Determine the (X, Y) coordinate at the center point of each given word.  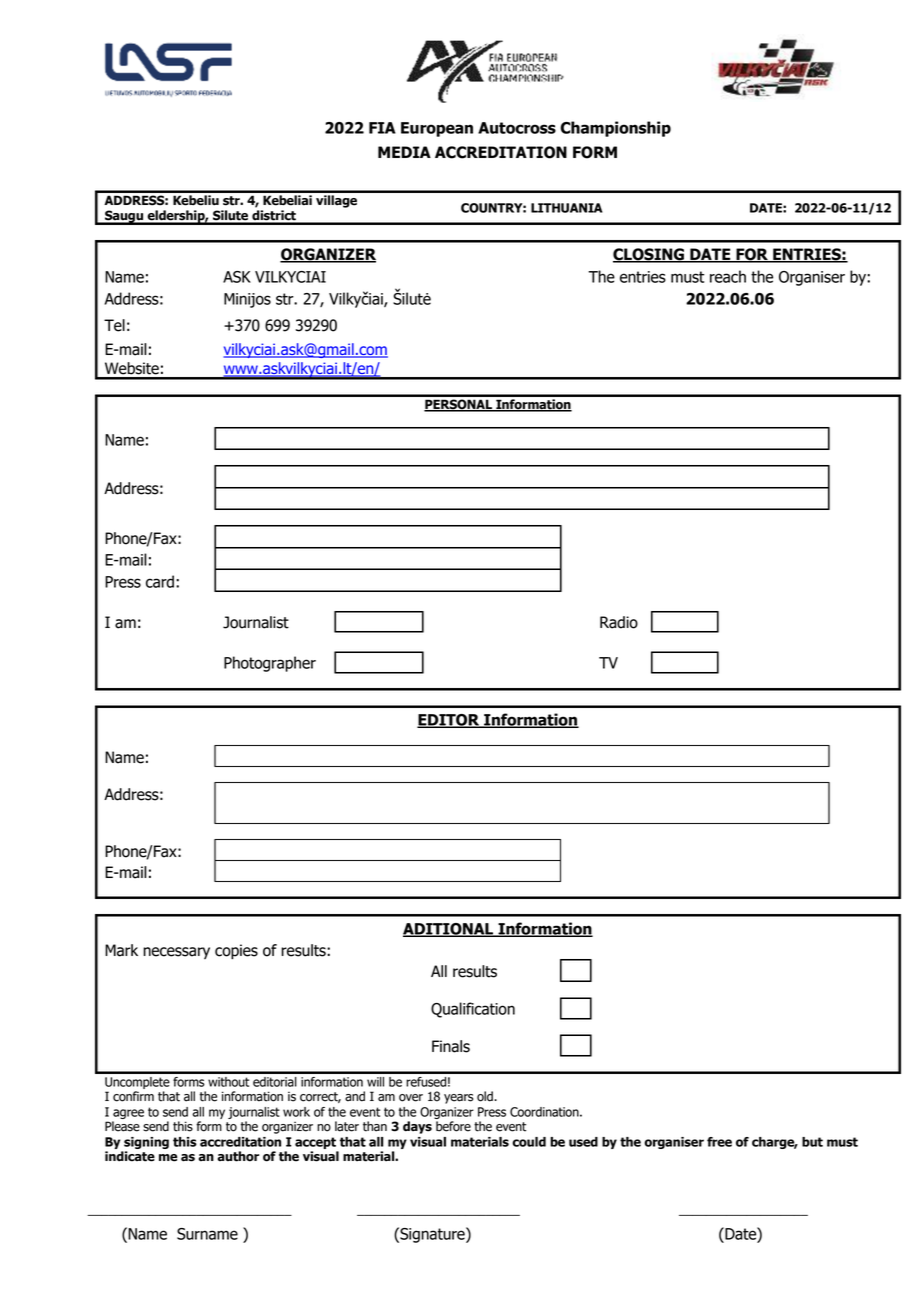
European (437, 129)
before (453, 1126)
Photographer (270, 664)
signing (146, 1143)
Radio (619, 622)
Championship (615, 129)
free (719, 1142)
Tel (114, 325)
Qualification (473, 1010)
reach (728, 276)
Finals (451, 1046)
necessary (176, 953)
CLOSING (649, 255)
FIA (382, 128)
